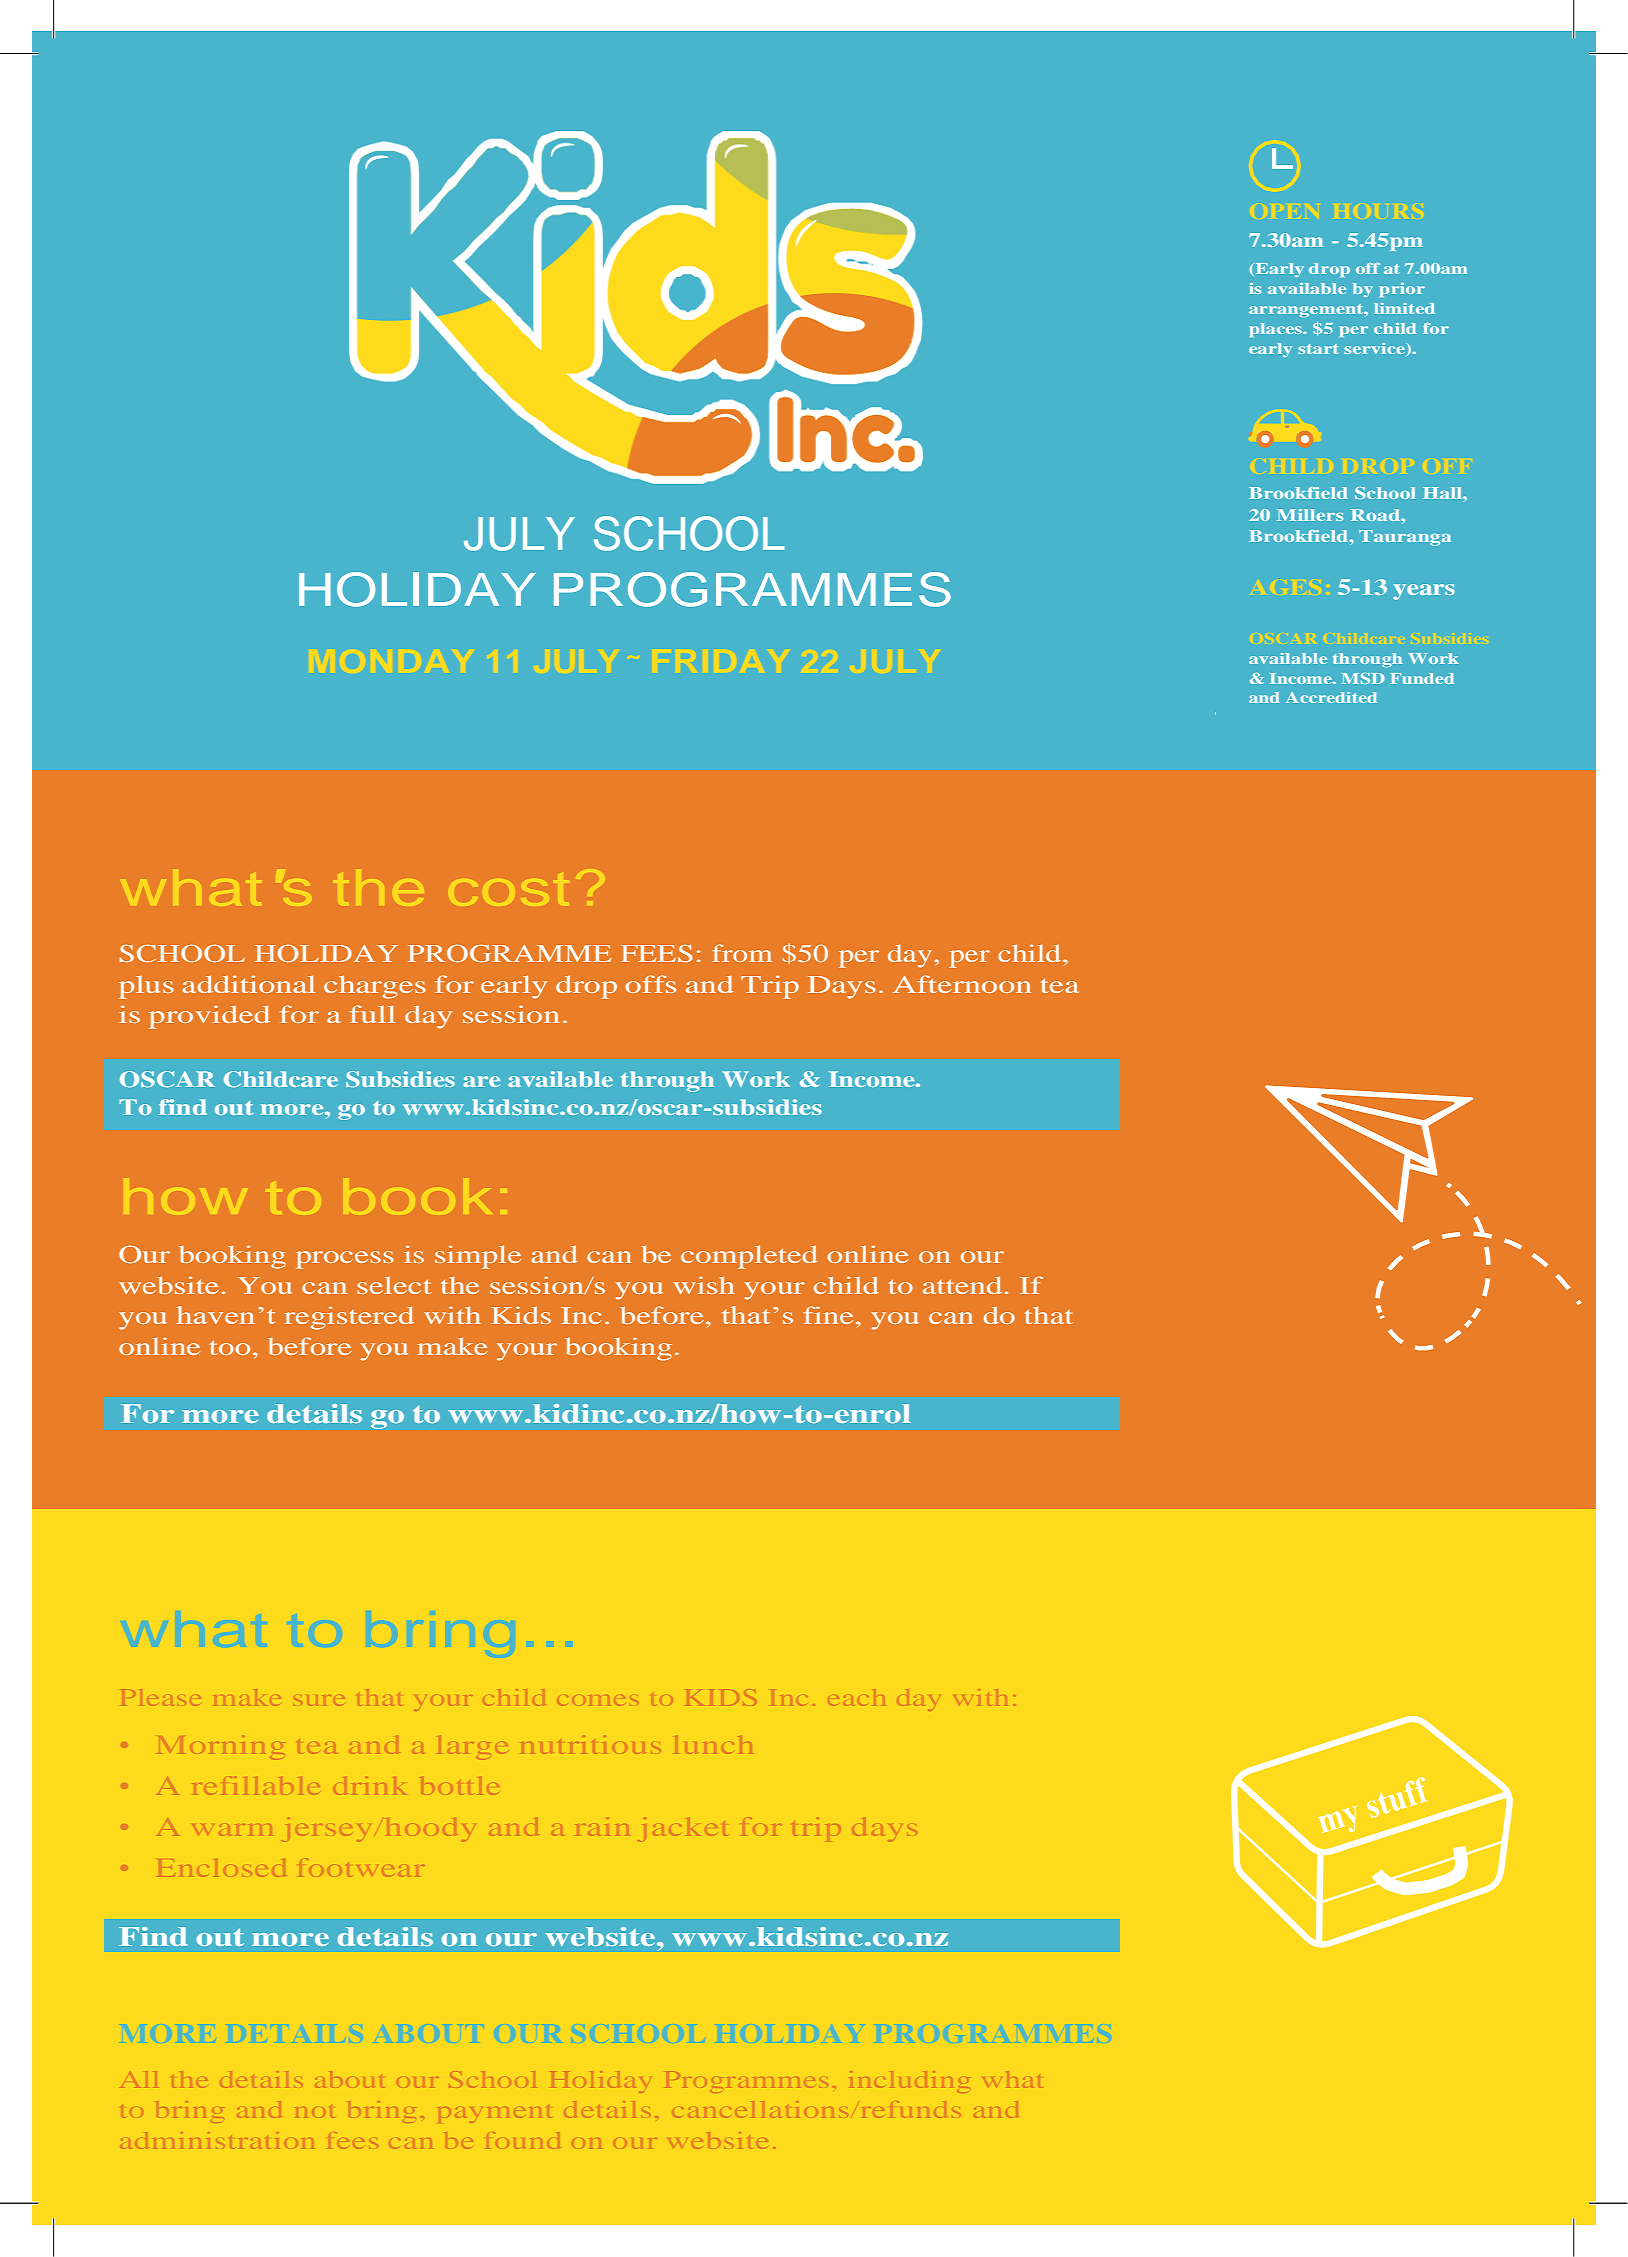  What do you see at coordinates (962, 1285) in the screenshot?
I see `attend` at bounding box center [962, 1285].
